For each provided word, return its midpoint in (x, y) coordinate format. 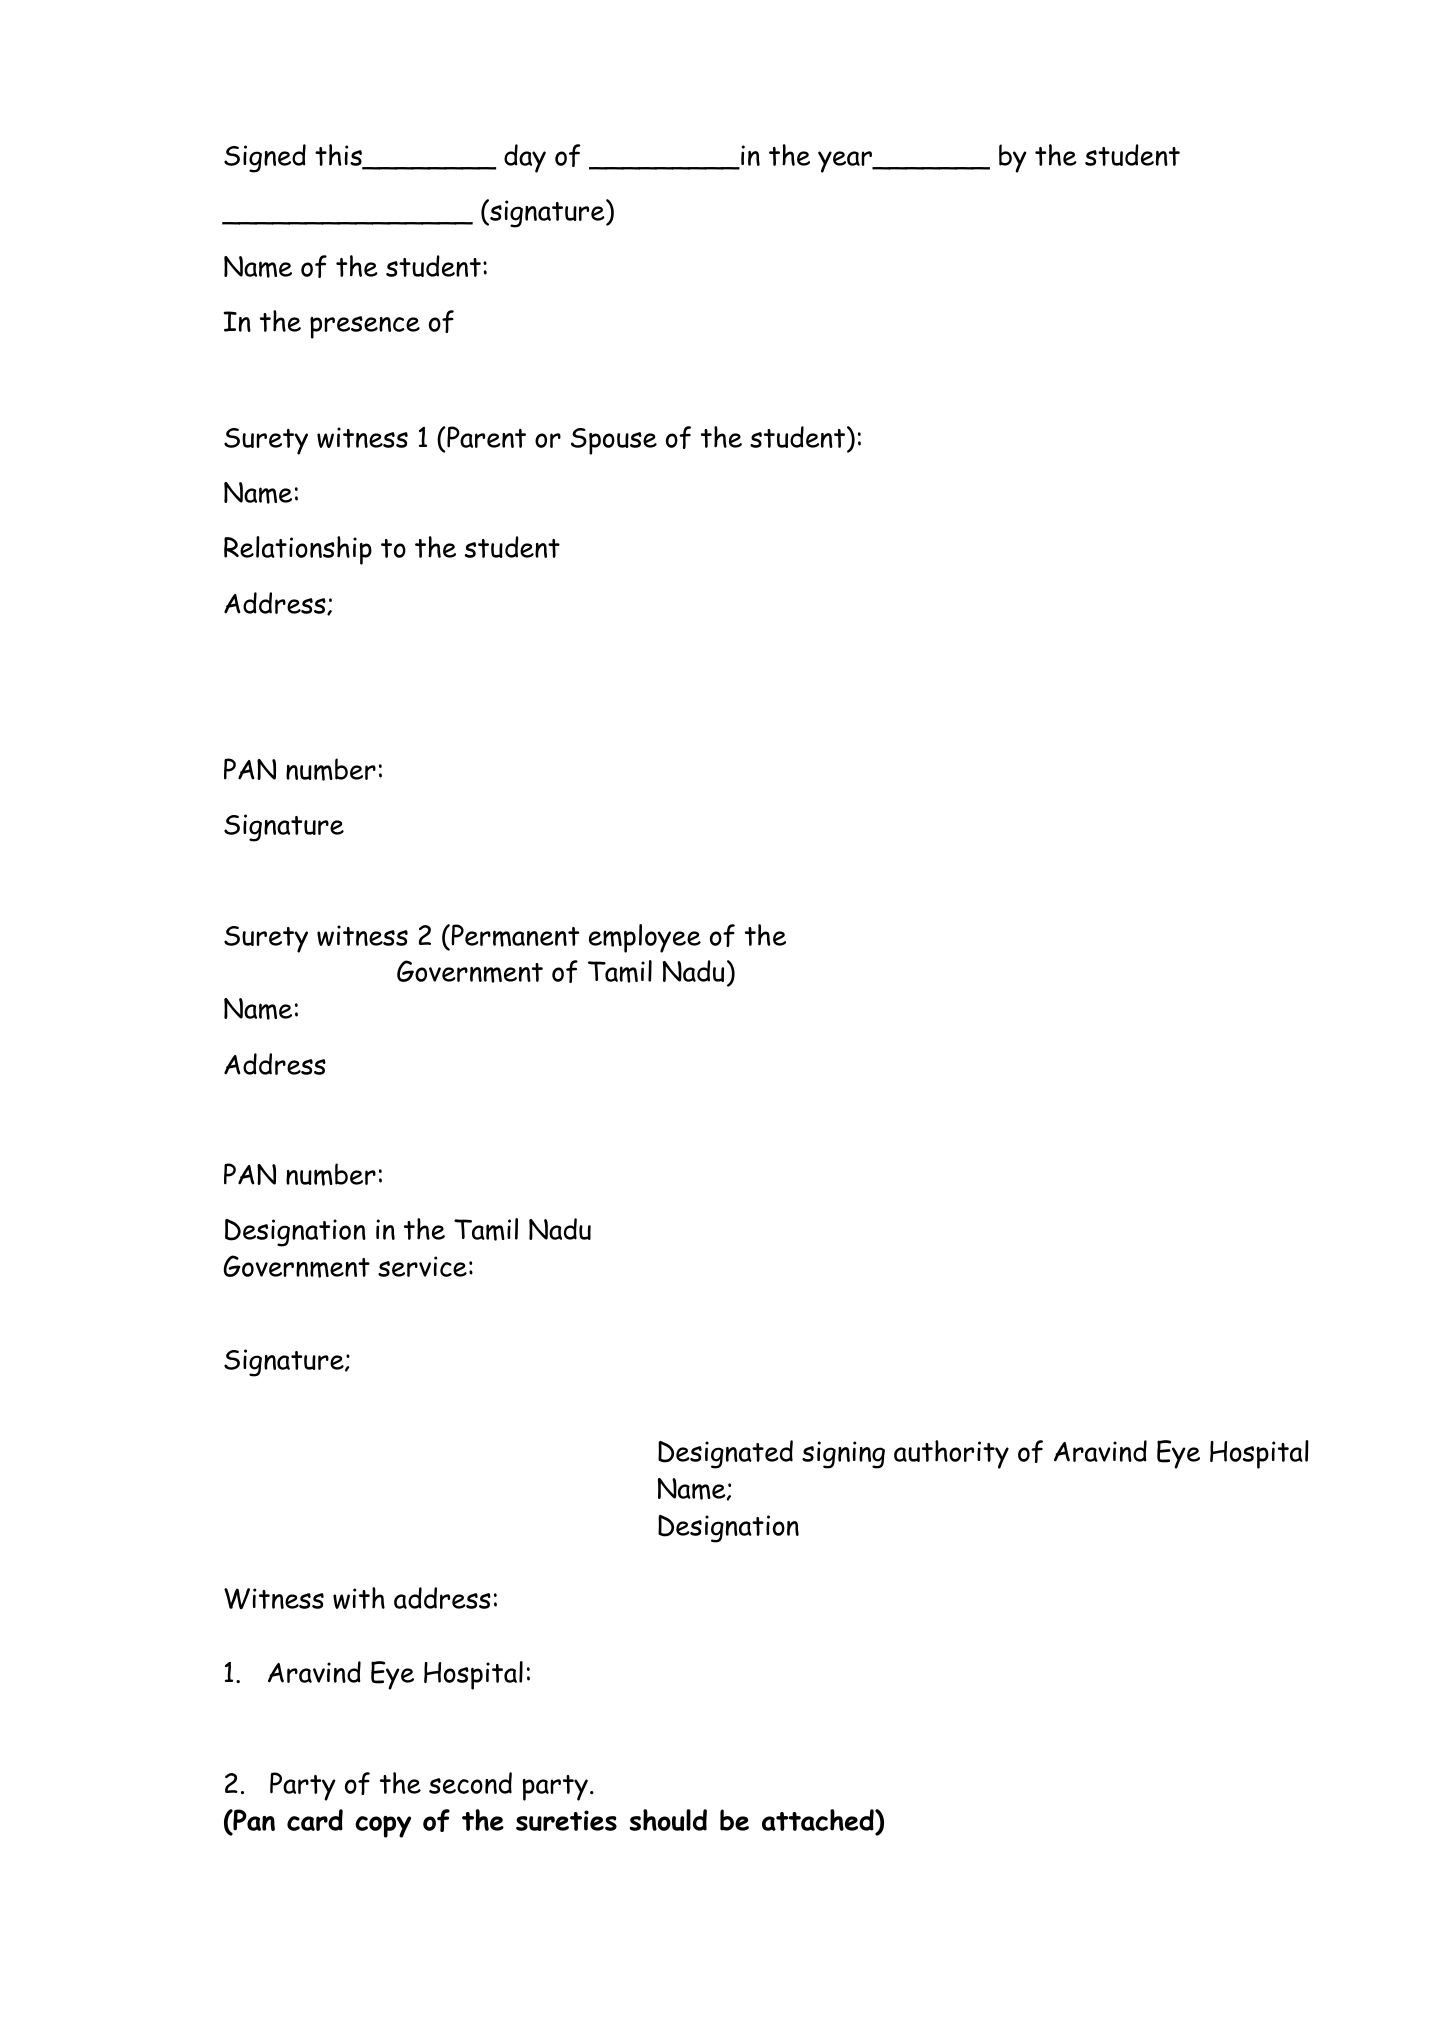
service (422, 1266)
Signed (265, 158)
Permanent (514, 936)
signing (843, 1455)
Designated (725, 1454)
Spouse (614, 441)
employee (645, 938)
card (315, 1820)
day (525, 158)
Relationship (298, 550)
